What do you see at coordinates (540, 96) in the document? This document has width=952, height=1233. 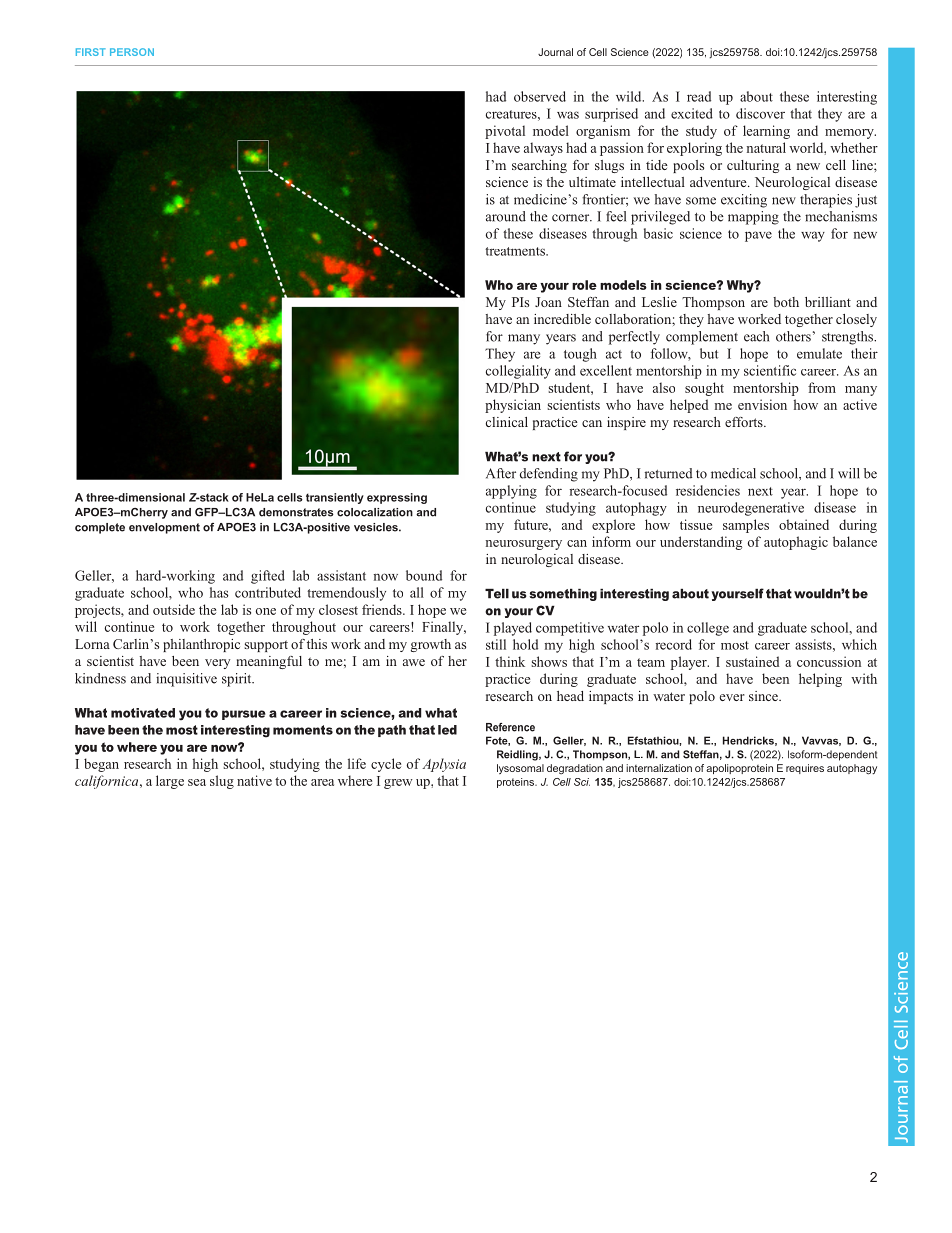 I see `observed` at bounding box center [540, 96].
